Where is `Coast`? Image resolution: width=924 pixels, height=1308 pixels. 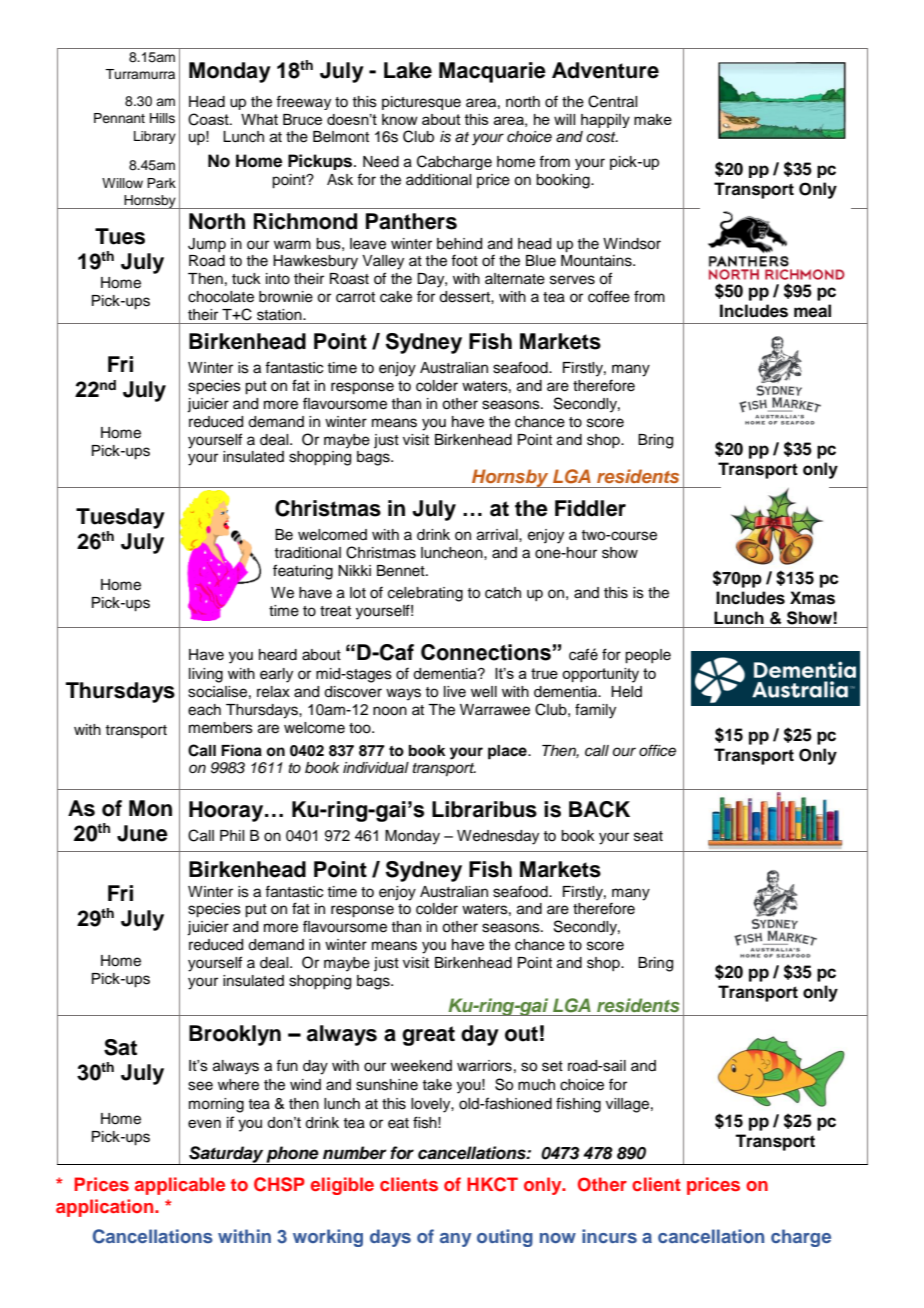
Coast is located at coordinates (209, 119).
